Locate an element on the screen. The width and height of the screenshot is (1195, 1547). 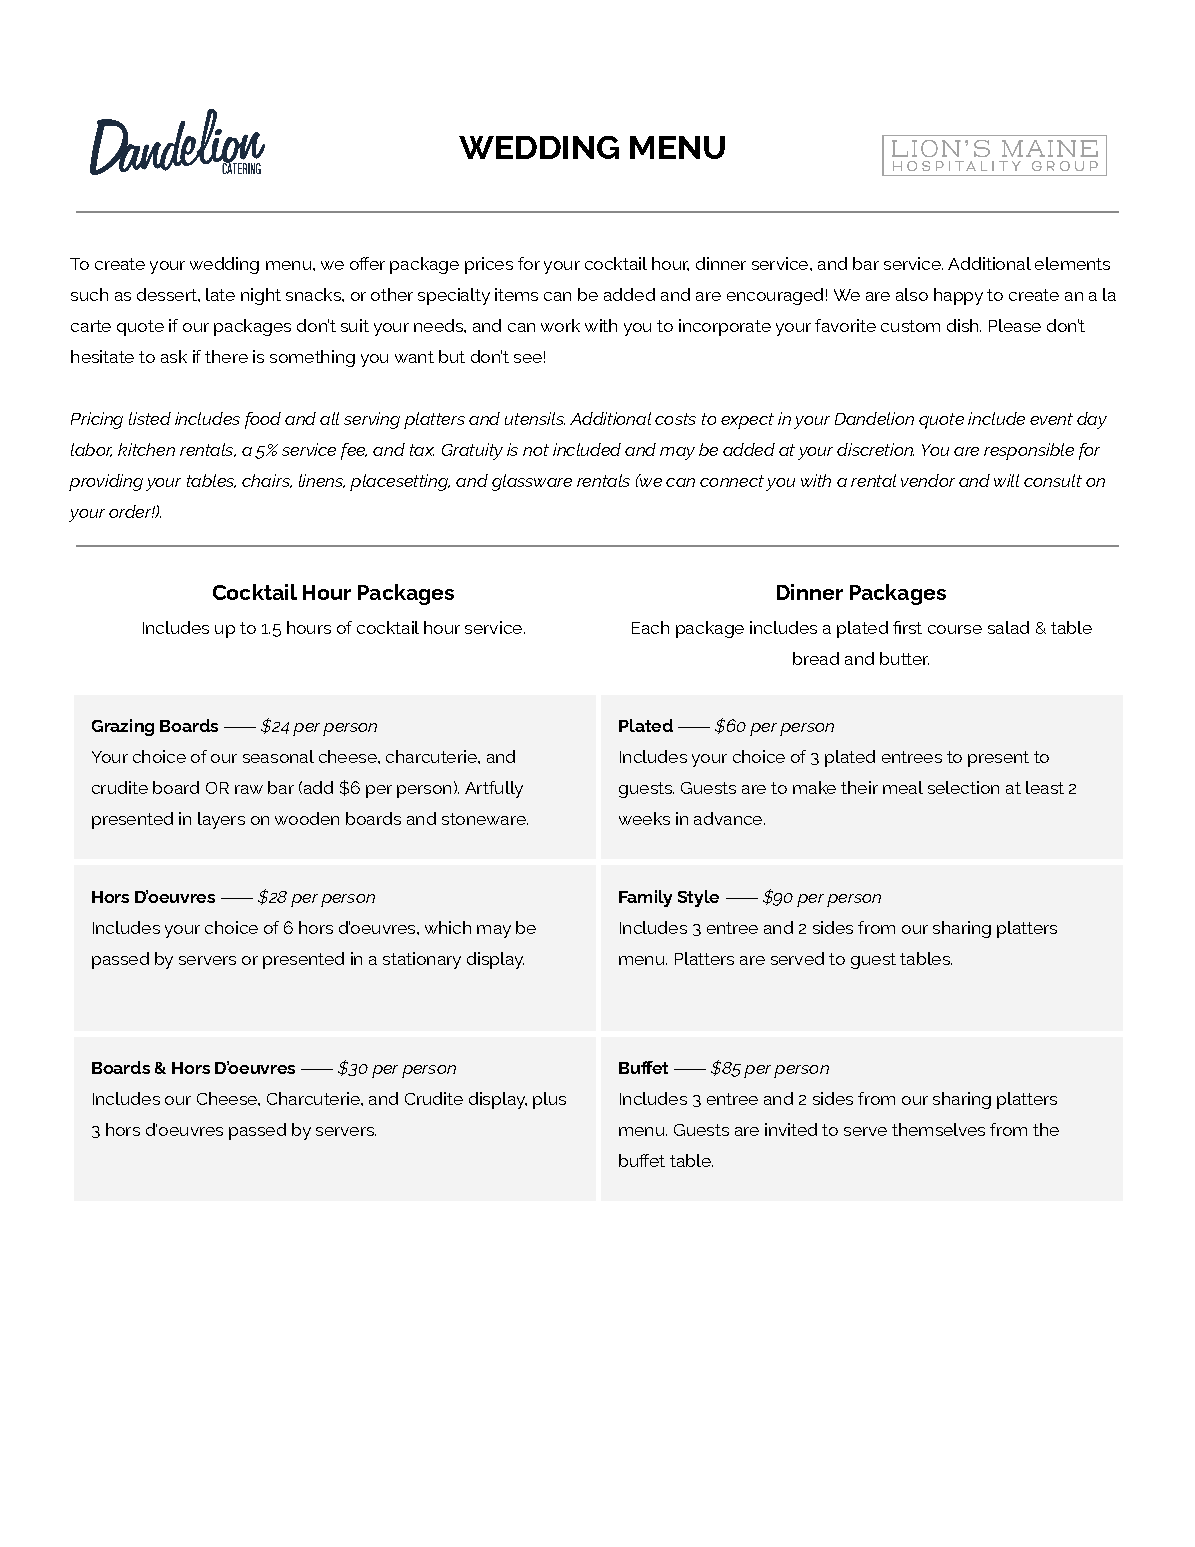
invited is located at coordinates (791, 1129).
